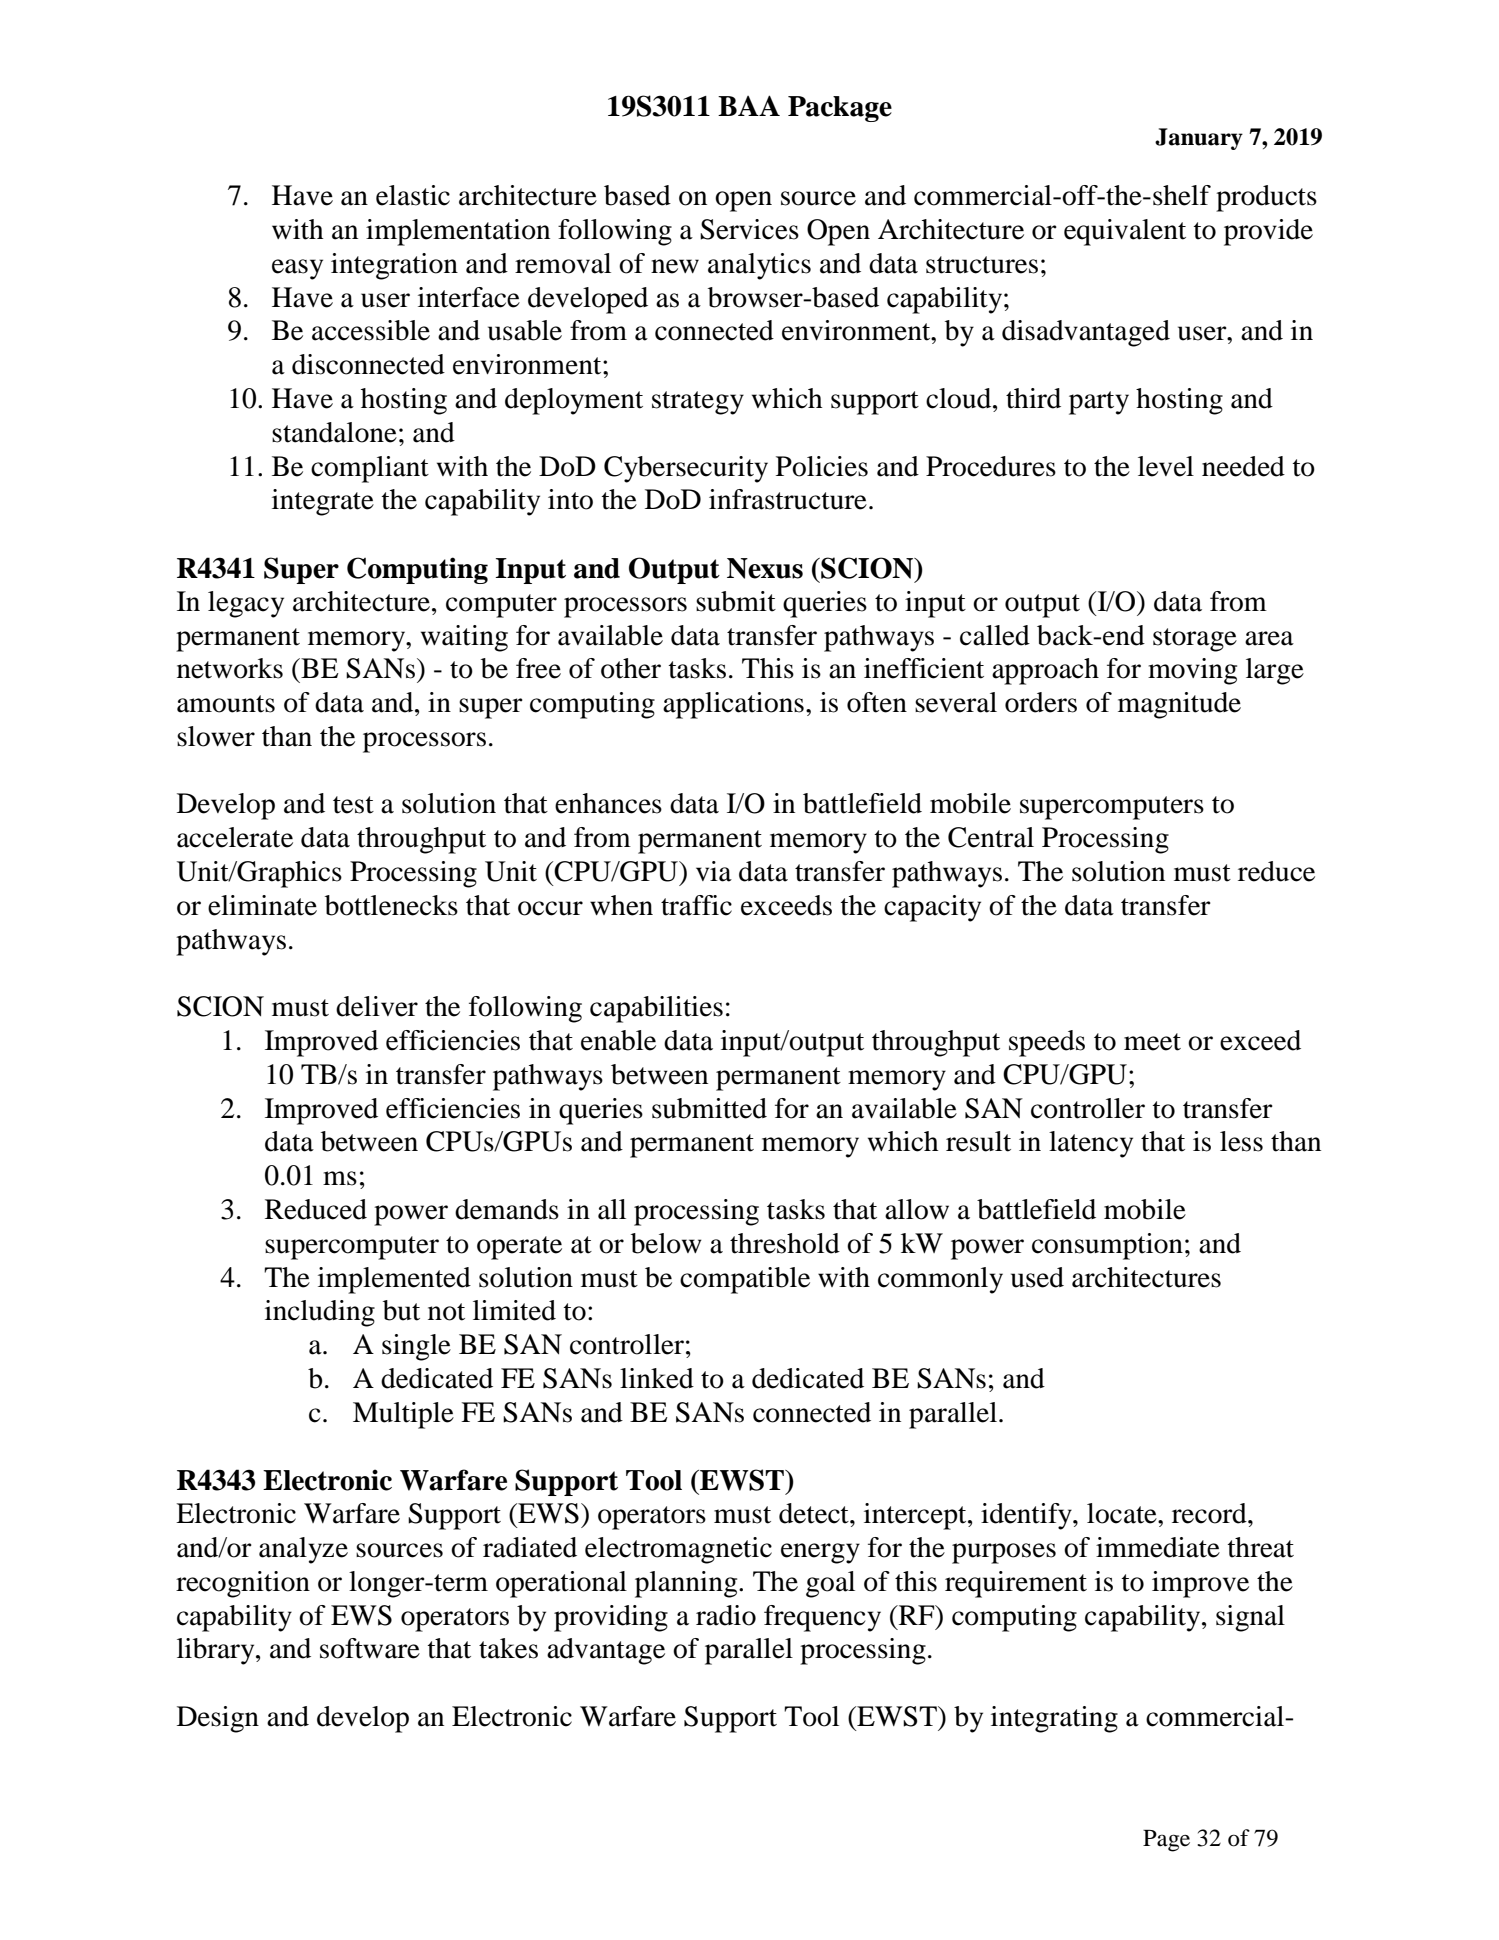 The image size is (1499, 1940). Describe the element at coordinates (749, 105) in the image. I see `BAA` at that location.
